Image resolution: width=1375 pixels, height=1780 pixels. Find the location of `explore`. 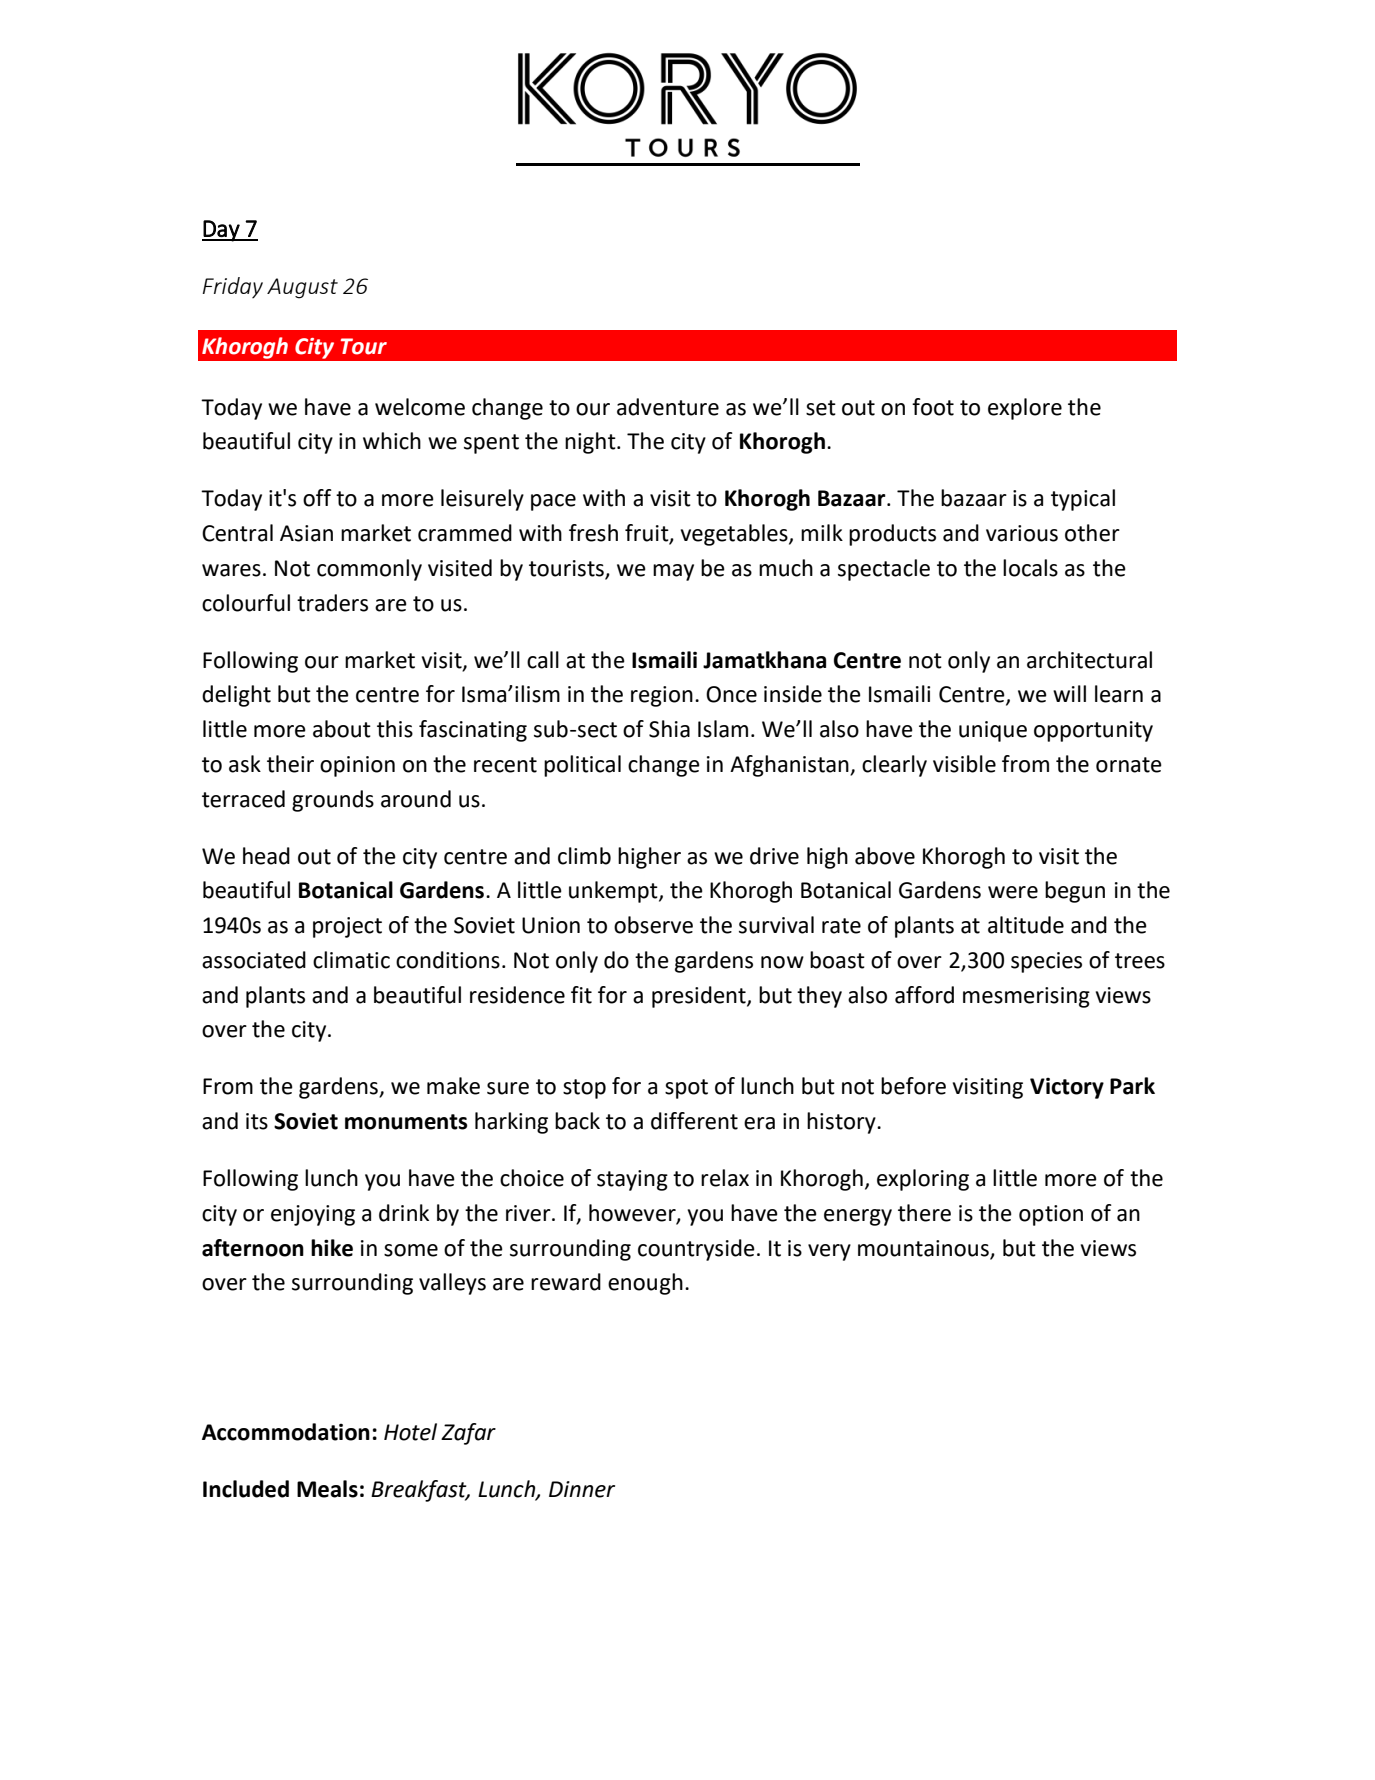

explore is located at coordinates (1025, 409).
